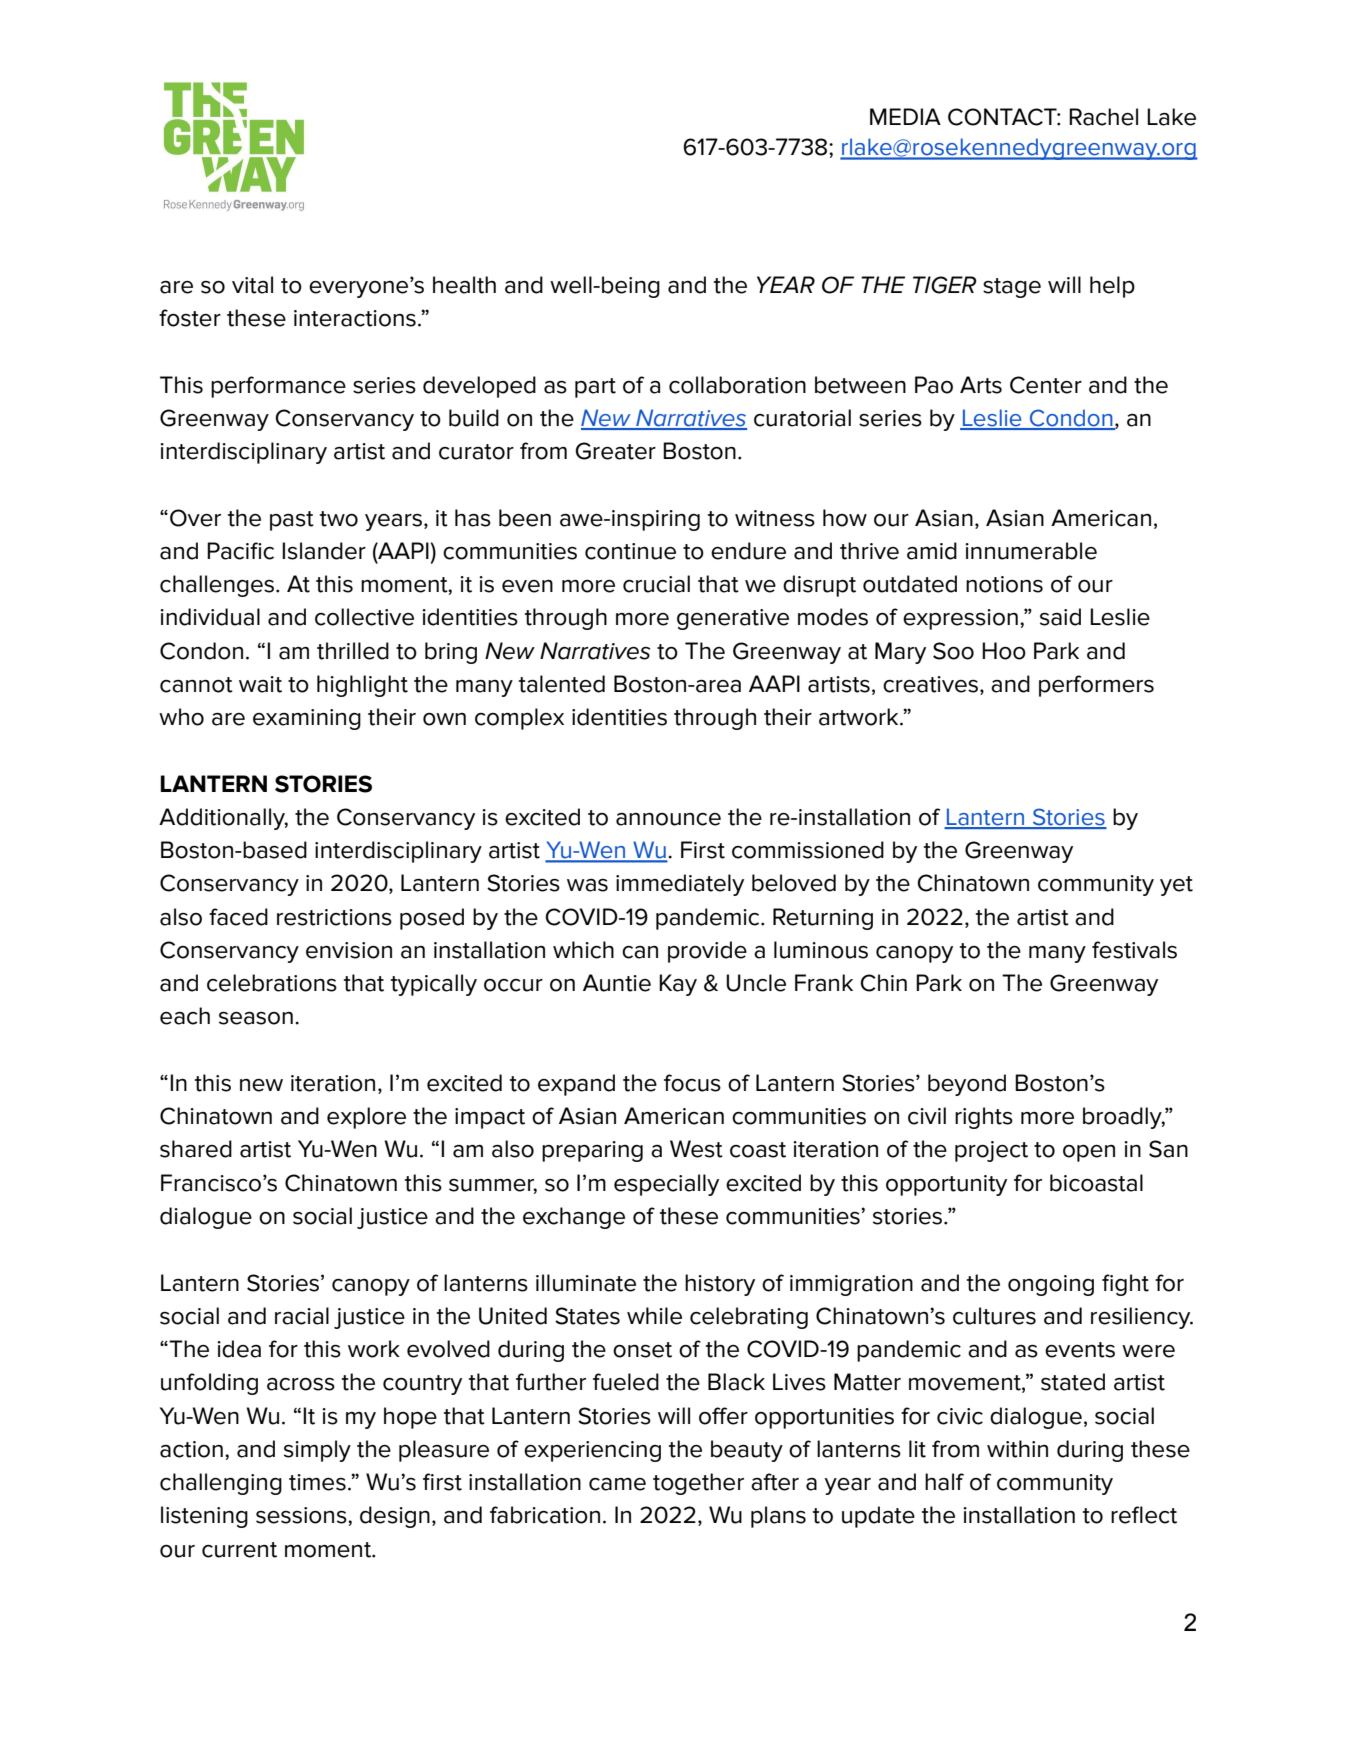  What do you see at coordinates (1144, 1515) in the screenshot?
I see `reflect` at bounding box center [1144, 1515].
